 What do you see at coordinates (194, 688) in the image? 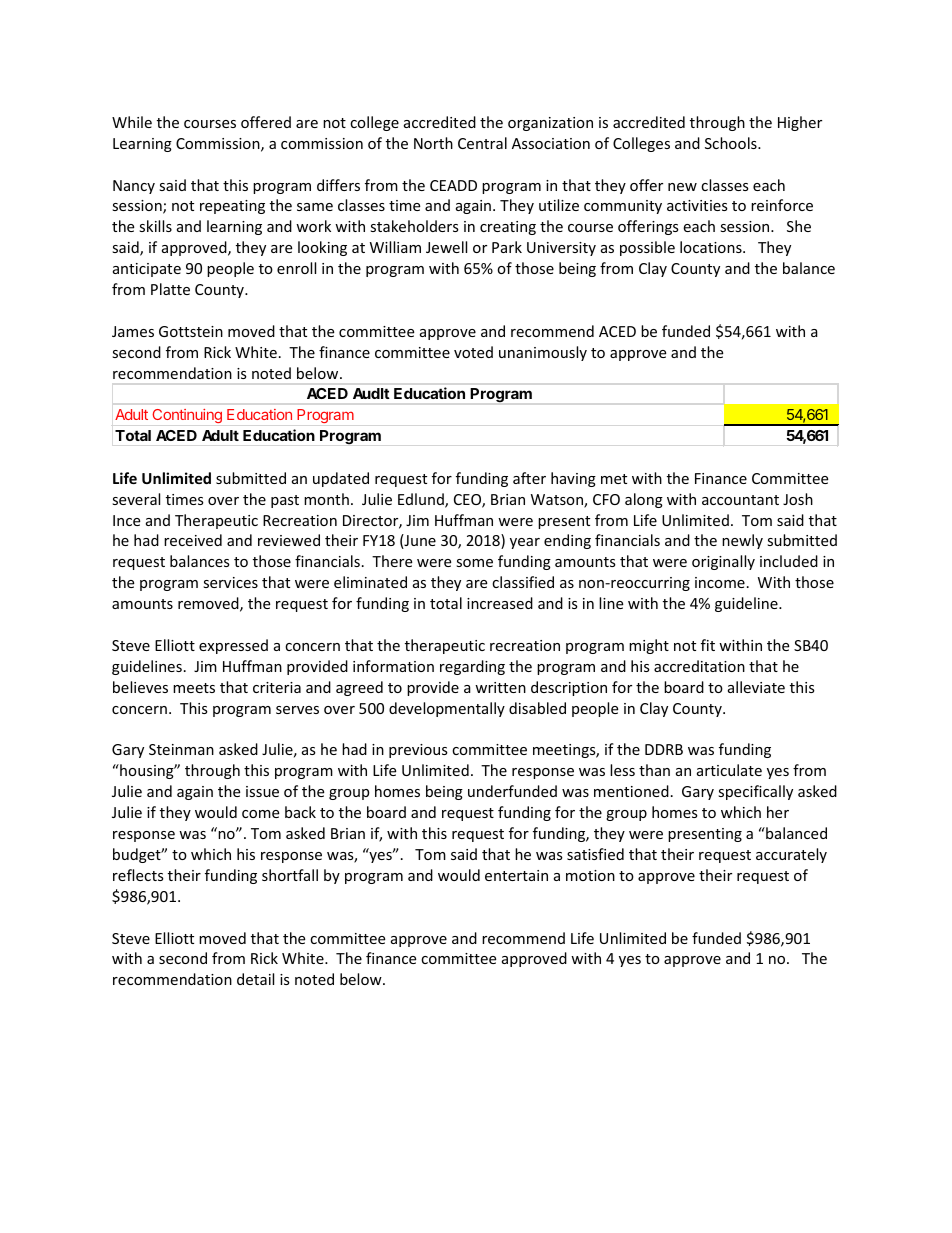
I see `meets` at bounding box center [194, 688].
